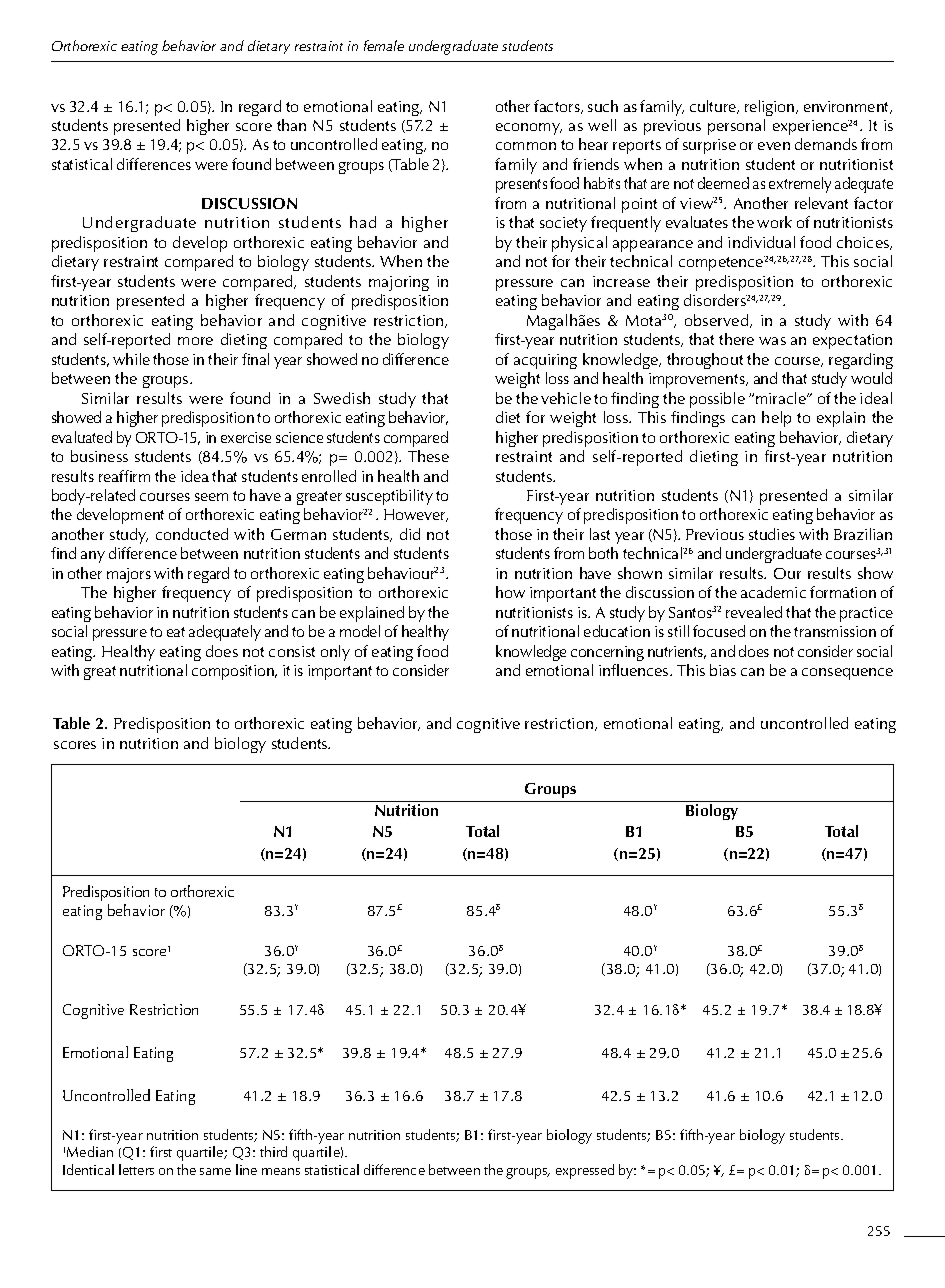 The width and height of the image is (945, 1288). What do you see at coordinates (529, 129) in the image?
I see `economy` at bounding box center [529, 129].
